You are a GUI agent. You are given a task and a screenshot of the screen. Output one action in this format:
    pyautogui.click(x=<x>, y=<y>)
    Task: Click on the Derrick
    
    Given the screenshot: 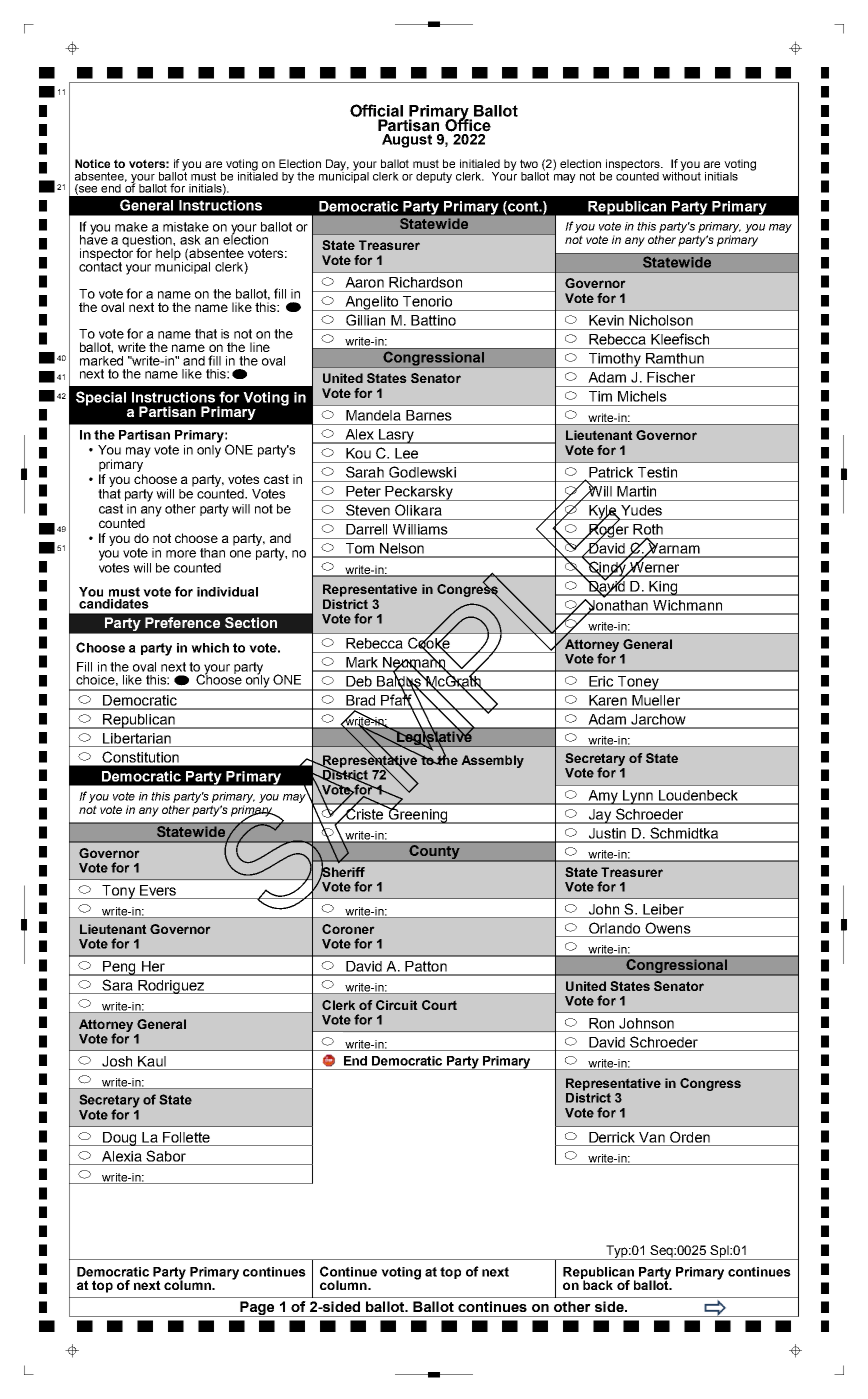 What is the action you would take?
    pyautogui.click(x=612, y=1137)
